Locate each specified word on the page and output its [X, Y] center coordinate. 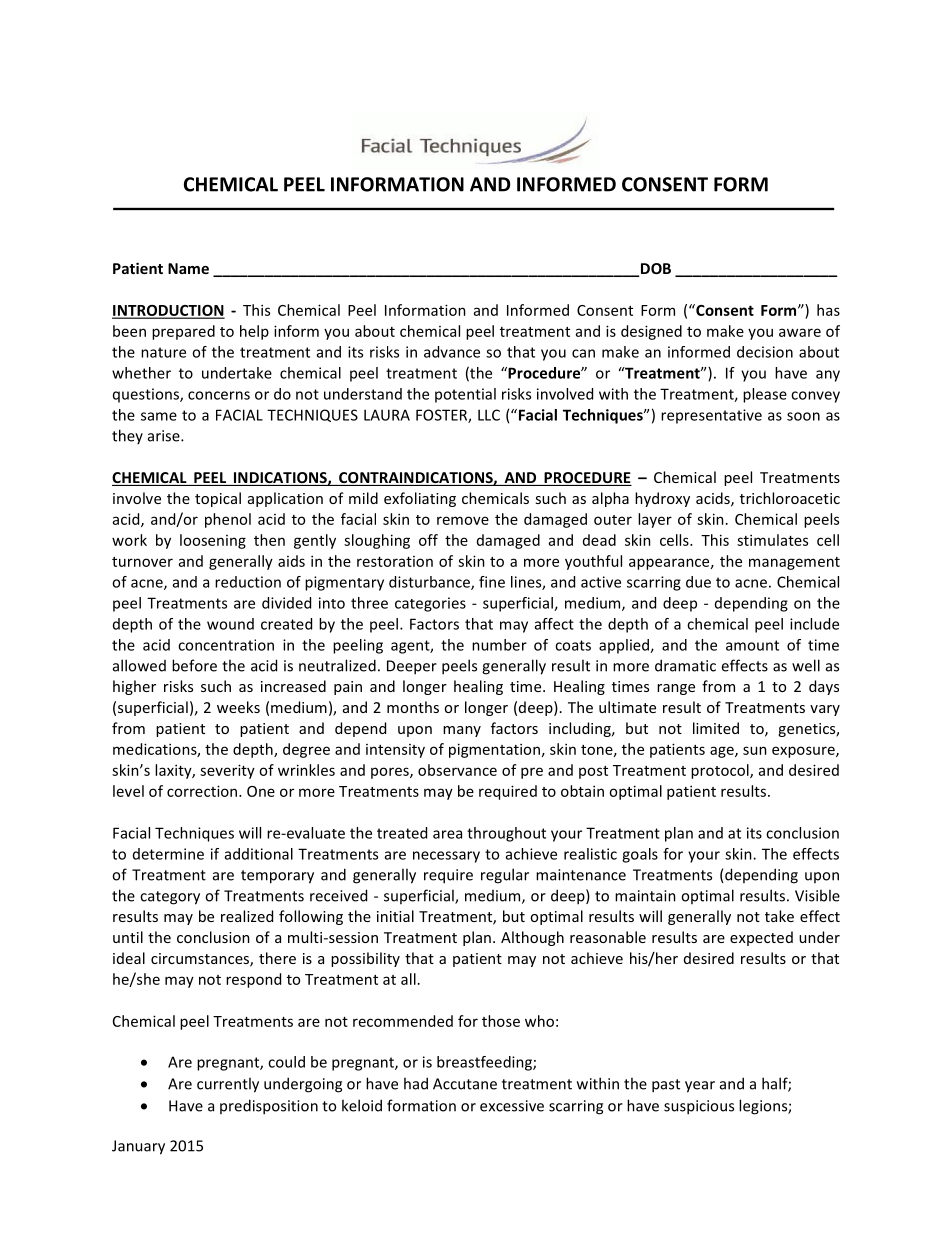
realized [247, 916]
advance [452, 352]
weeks [238, 707]
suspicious [699, 1107]
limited [716, 728]
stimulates [772, 540]
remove [463, 520]
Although [532, 938]
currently [228, 1085]
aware [800, 332]
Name [188, 268]
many [462, 731]
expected [761, 938]
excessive [512, 1106]
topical [218, 499]
